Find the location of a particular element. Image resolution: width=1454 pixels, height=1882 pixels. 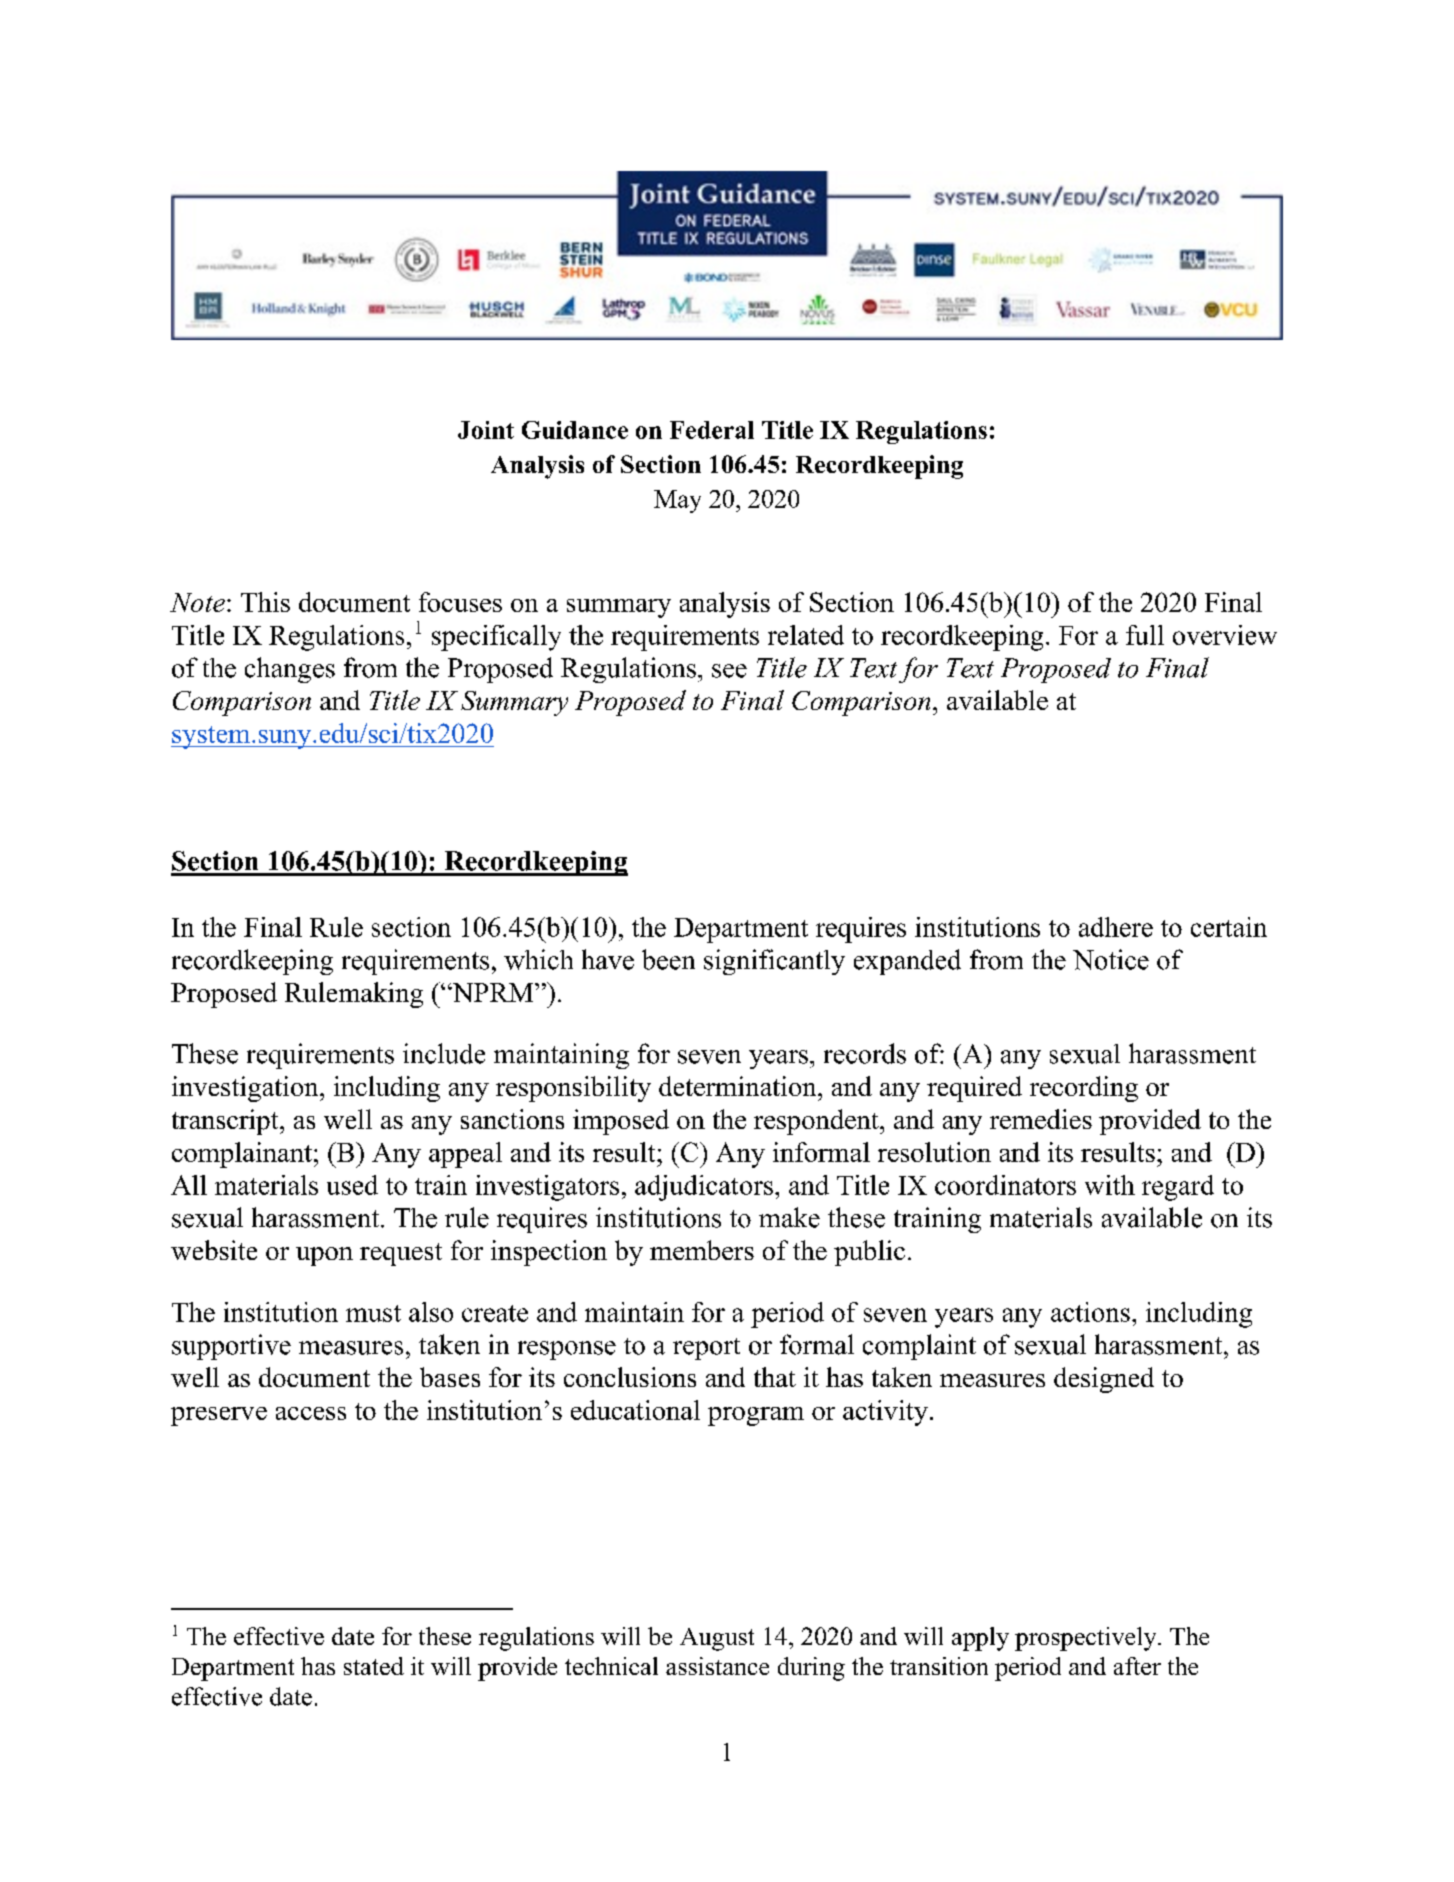

designed is located at coordinates (1104, 1380).
